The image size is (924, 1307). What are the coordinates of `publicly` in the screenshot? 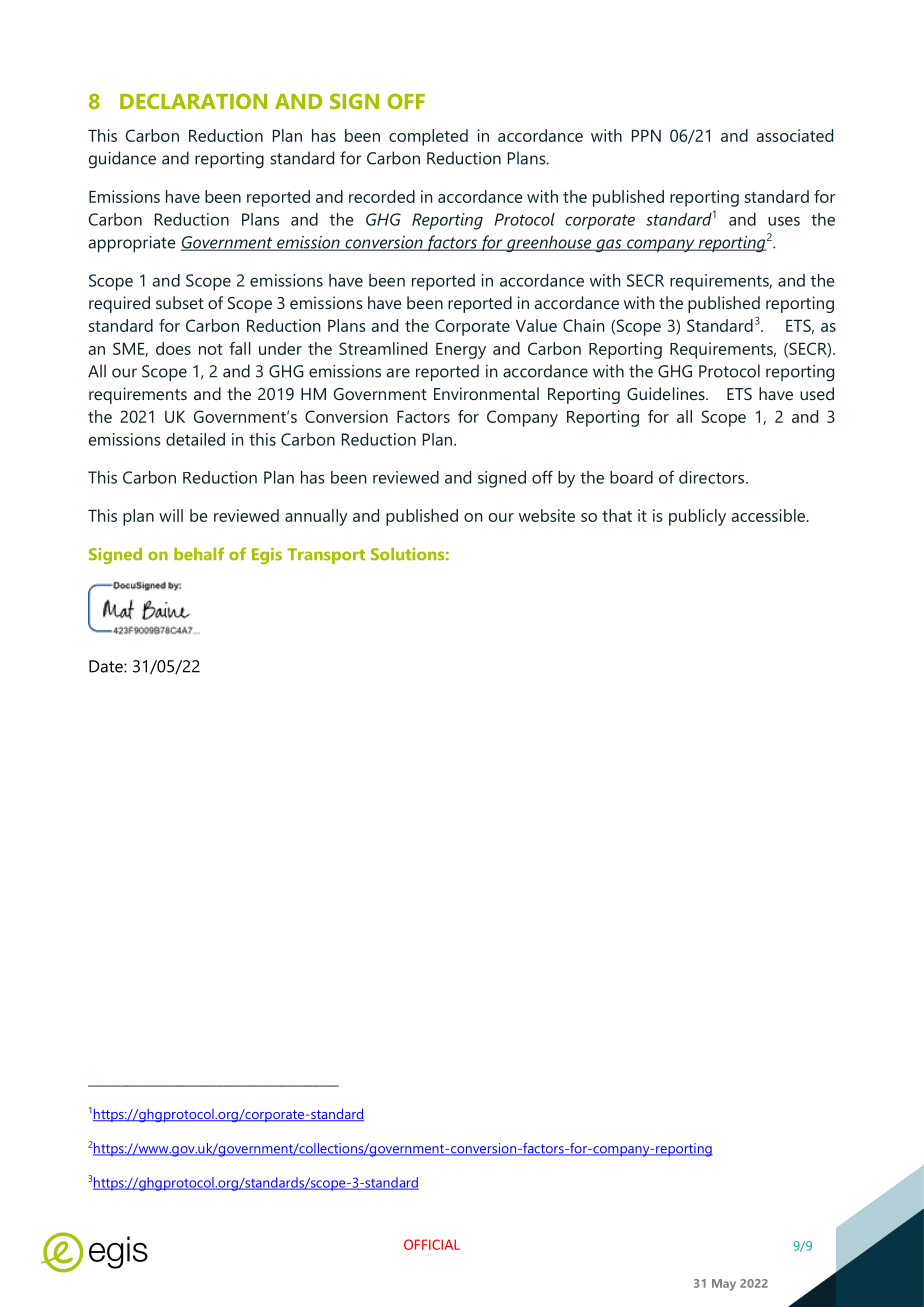 It's located at (697, 517).
